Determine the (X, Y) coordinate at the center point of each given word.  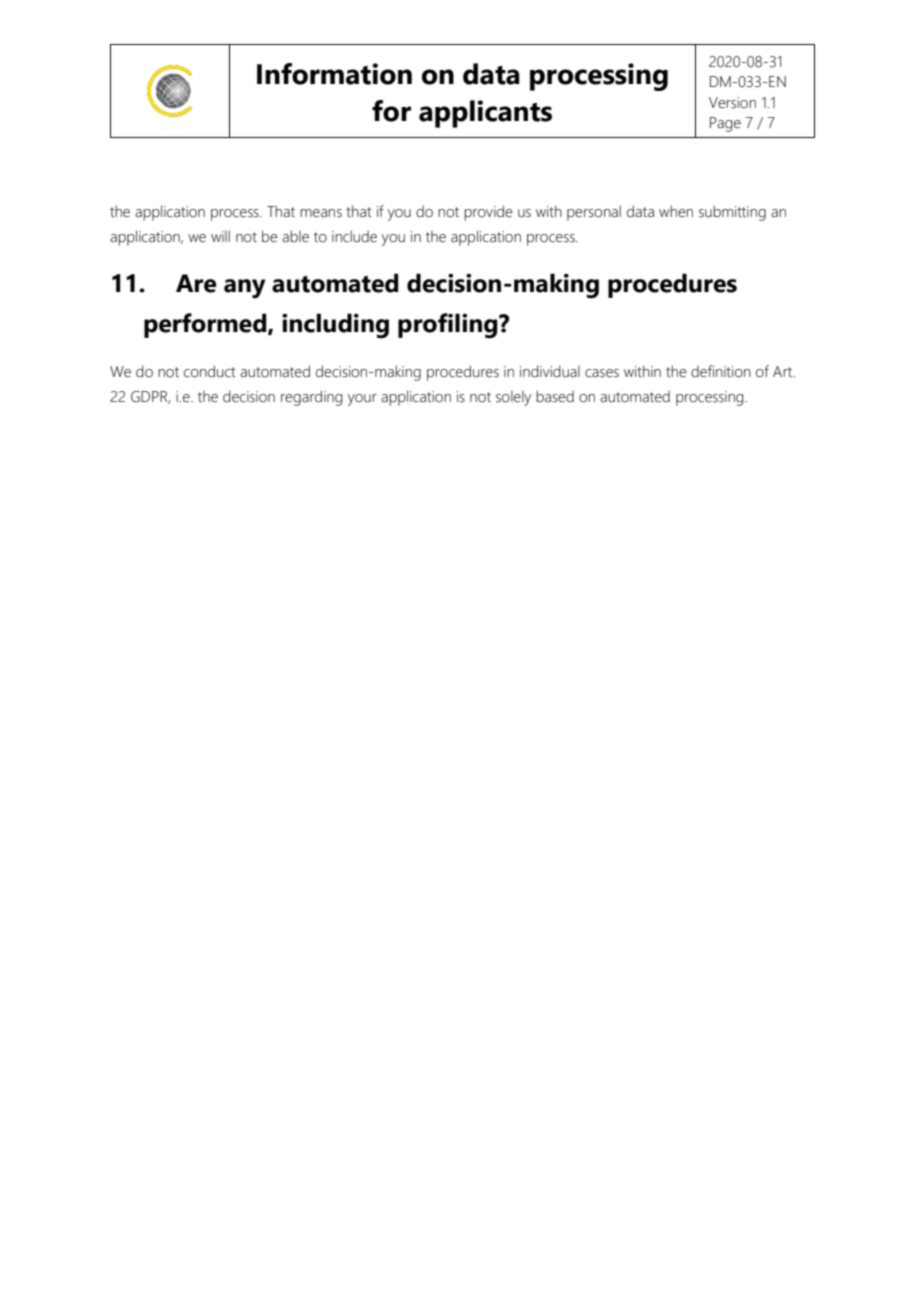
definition (721, 371)
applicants (485, 114)
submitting (732, 213)
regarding (312, 398)
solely (513, 398)
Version (732, 103)
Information (334, 74)
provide (488, 213)
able (295, 236)
